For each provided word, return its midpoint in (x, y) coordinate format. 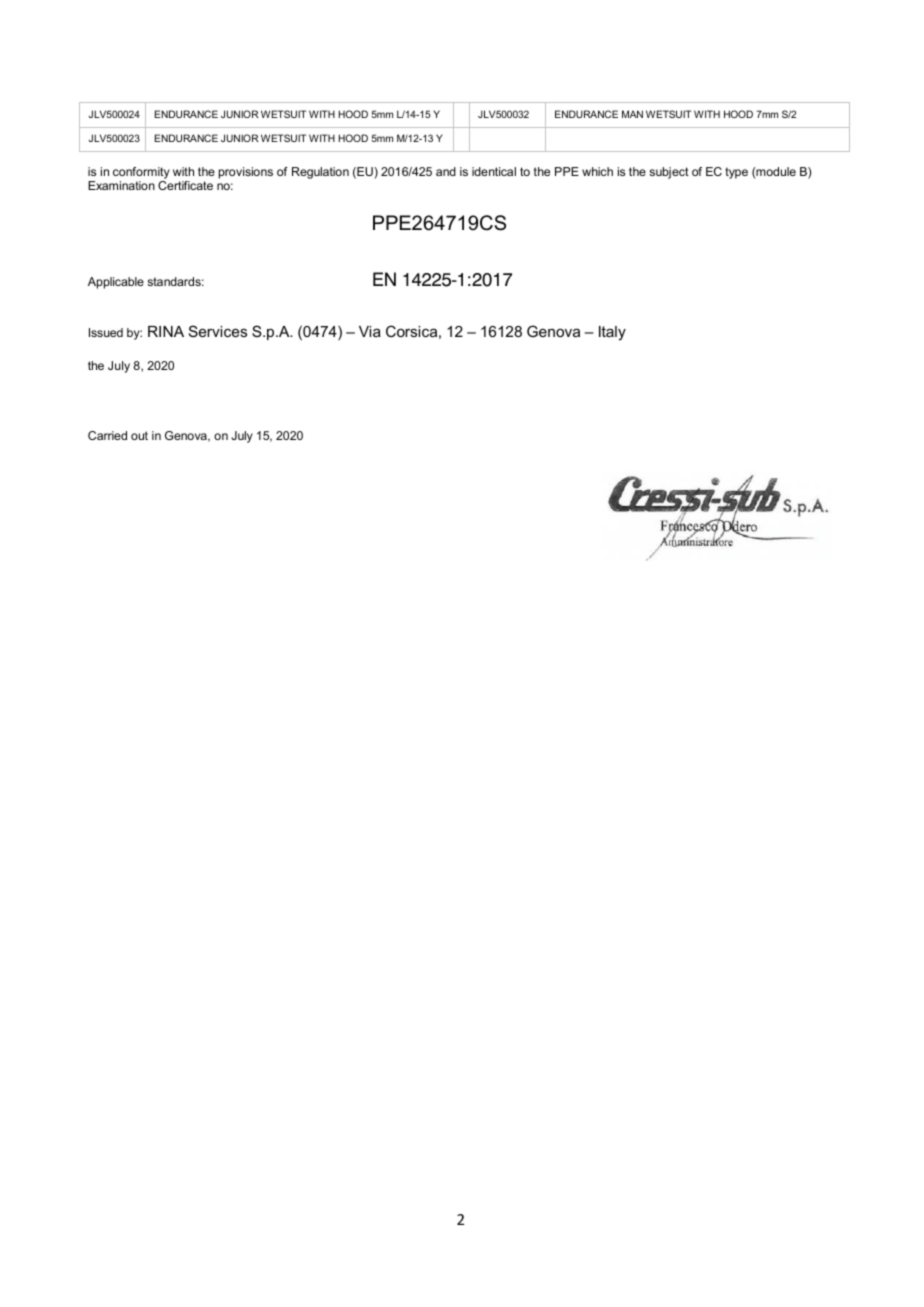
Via (370, 331)
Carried (107, 435)
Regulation (320, 173)
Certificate (185, 185)
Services (218, 331)
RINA (166, 331)
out (139, 435)
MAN (632, 114)
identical (494, 171)
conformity (141, 174)
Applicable (116, 283)
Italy (612, 333)
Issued (106, 332)
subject (669, 173)
